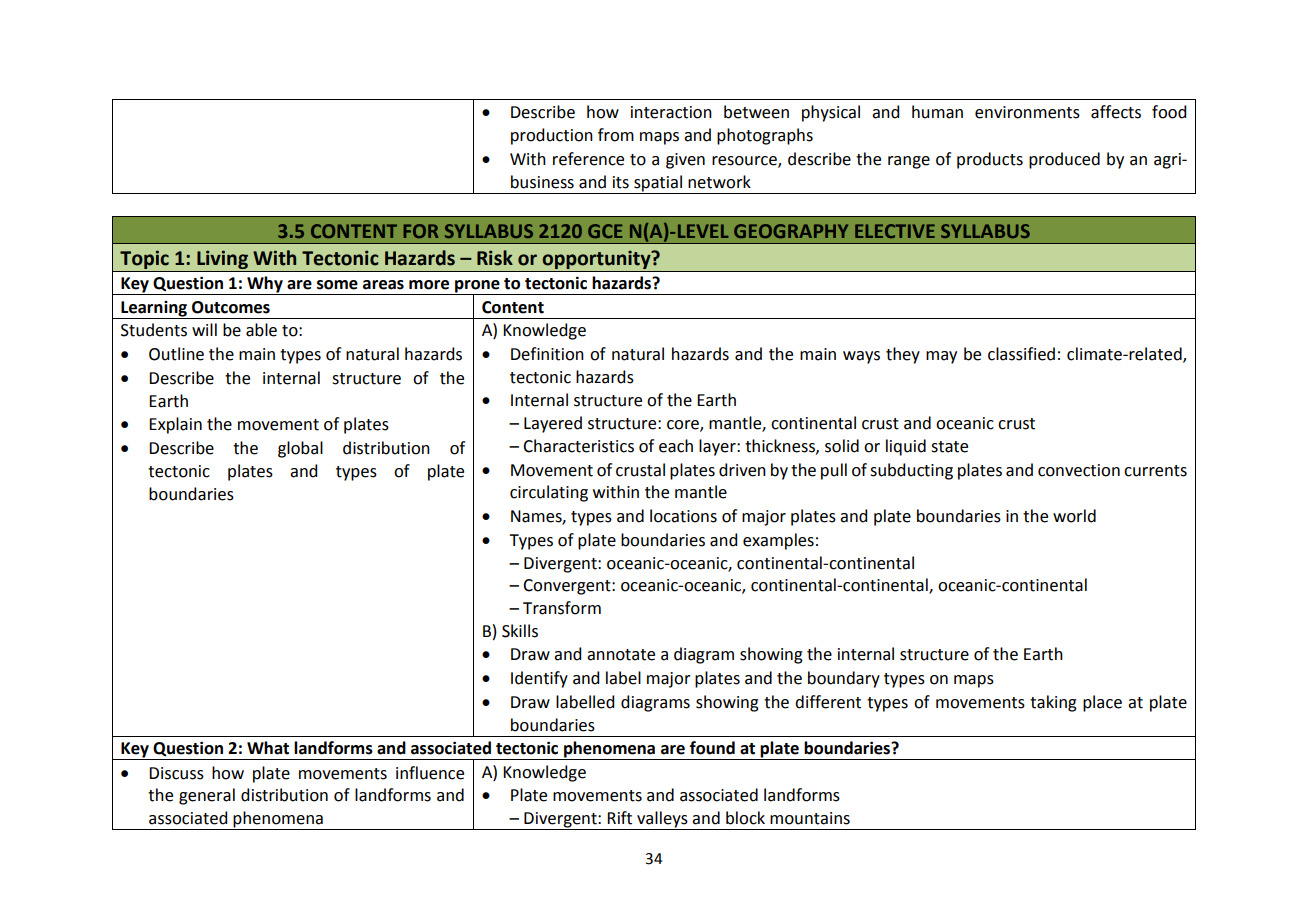  What do you see at coordinates (547, 354) in the screenshot?
I see `Definition` at bounding box center [547, 354].
